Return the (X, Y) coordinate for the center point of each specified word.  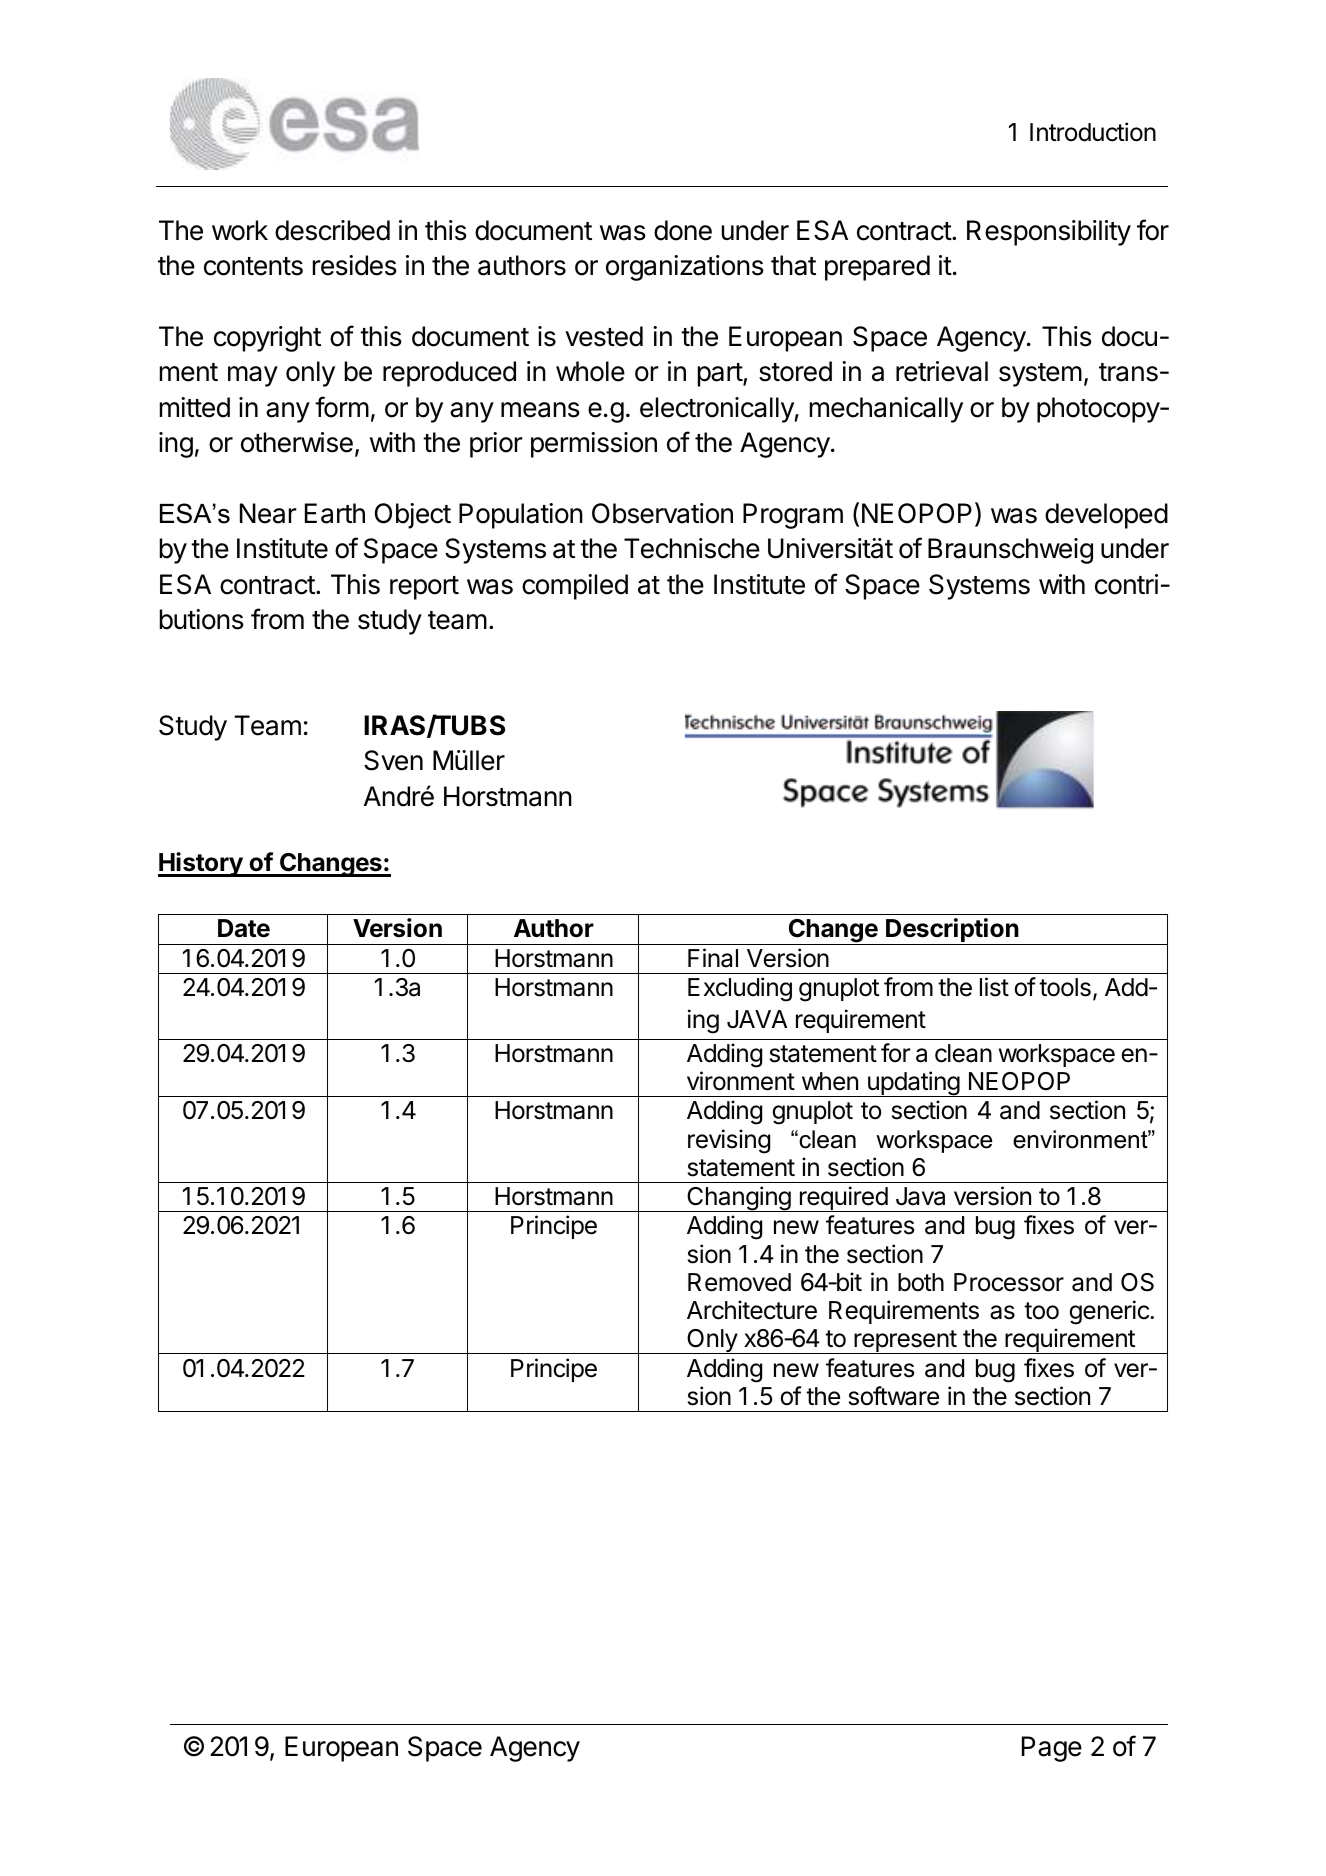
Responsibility (1049, 233)
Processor (1009, 1282)
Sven (393, 760)
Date (244, 928)
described (332, 230)
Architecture (752, 1310)
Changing (738, 1199)
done (683, 230)
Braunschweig (1010, 551)
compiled (575, 587)
